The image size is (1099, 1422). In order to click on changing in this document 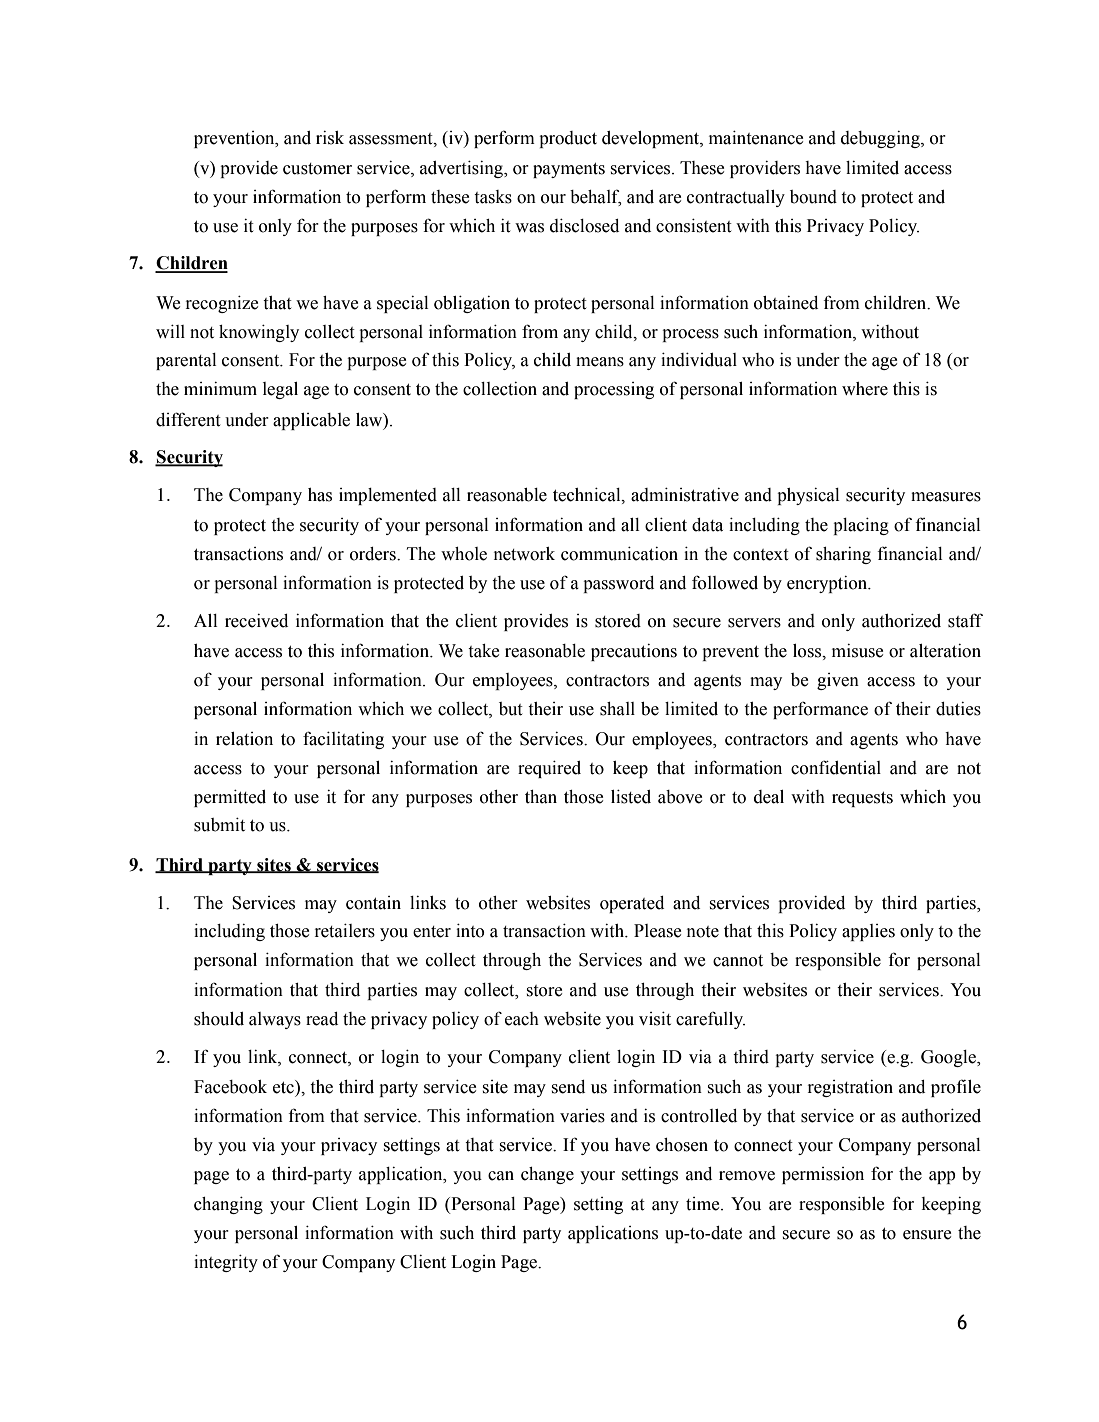, I will do `click(228, 1205)`.
